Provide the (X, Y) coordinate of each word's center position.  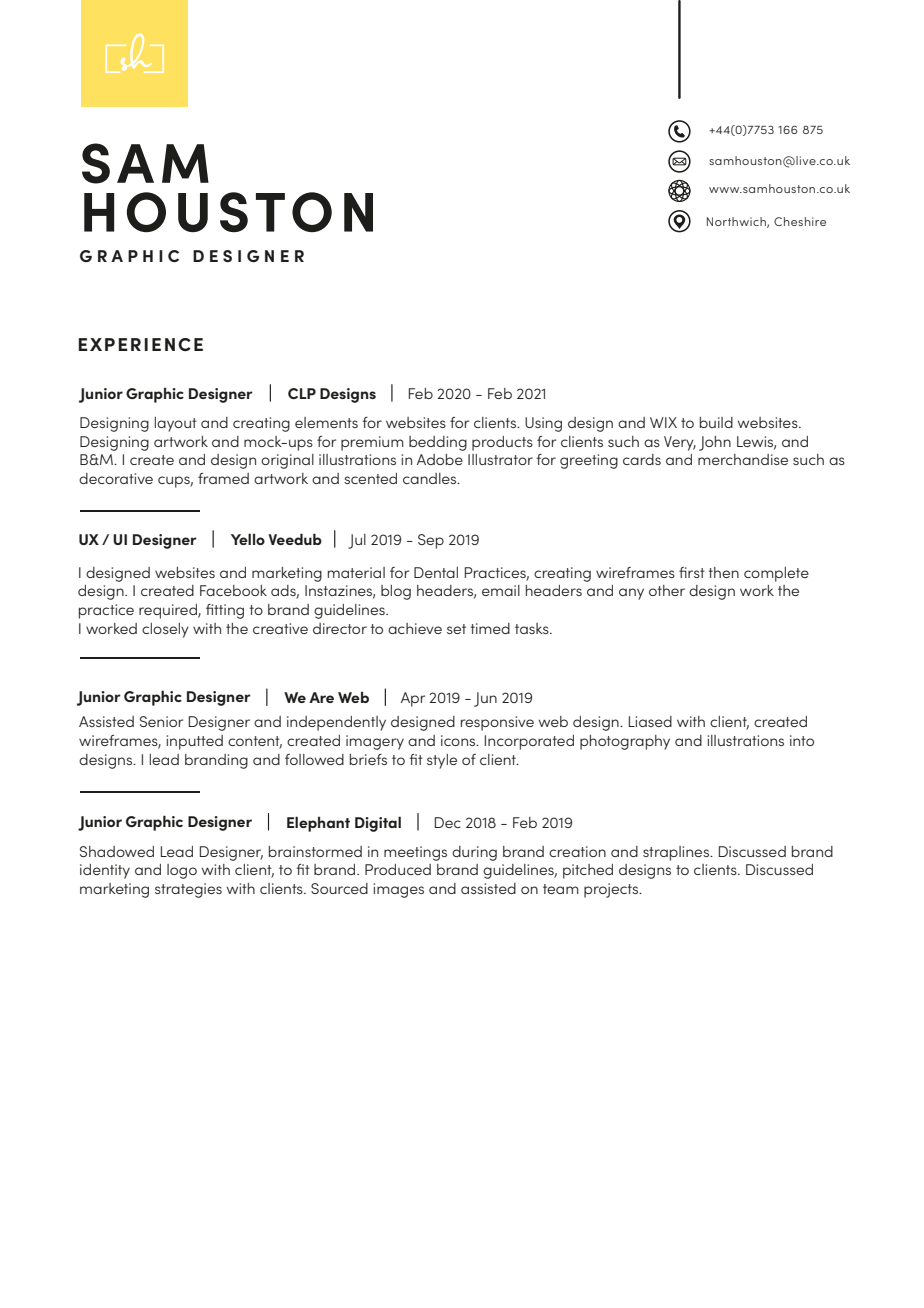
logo (182, 871)
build (716, 422)
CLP (302, 393)
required (169, 611)
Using (543, 424)
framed (223, 478)
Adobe (440, 459)
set (456, 629)
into (802, 740)
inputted (194, 742)
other (667, 590)
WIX (663, 422)
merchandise (743, 459)
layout (176, 424)
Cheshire (800, 221)
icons (459, 740)
